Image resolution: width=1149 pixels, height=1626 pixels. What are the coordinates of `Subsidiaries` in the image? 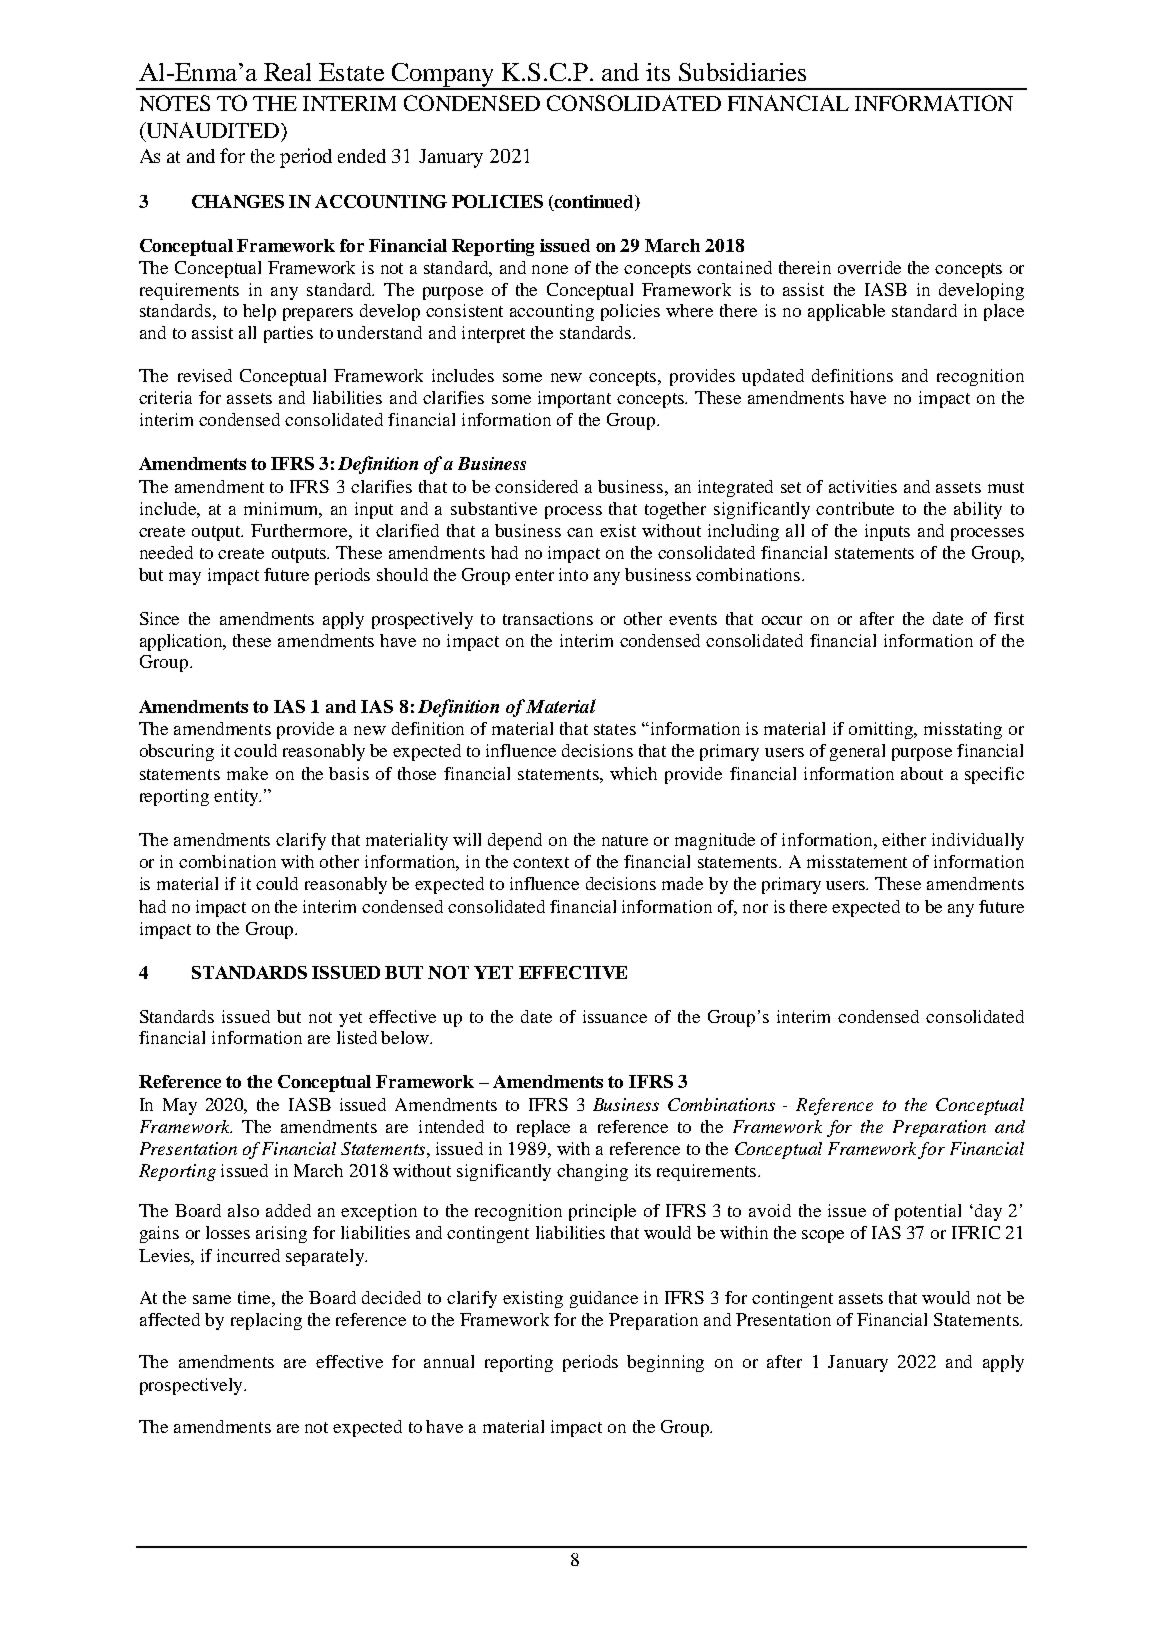 It's located at (742, 72).
